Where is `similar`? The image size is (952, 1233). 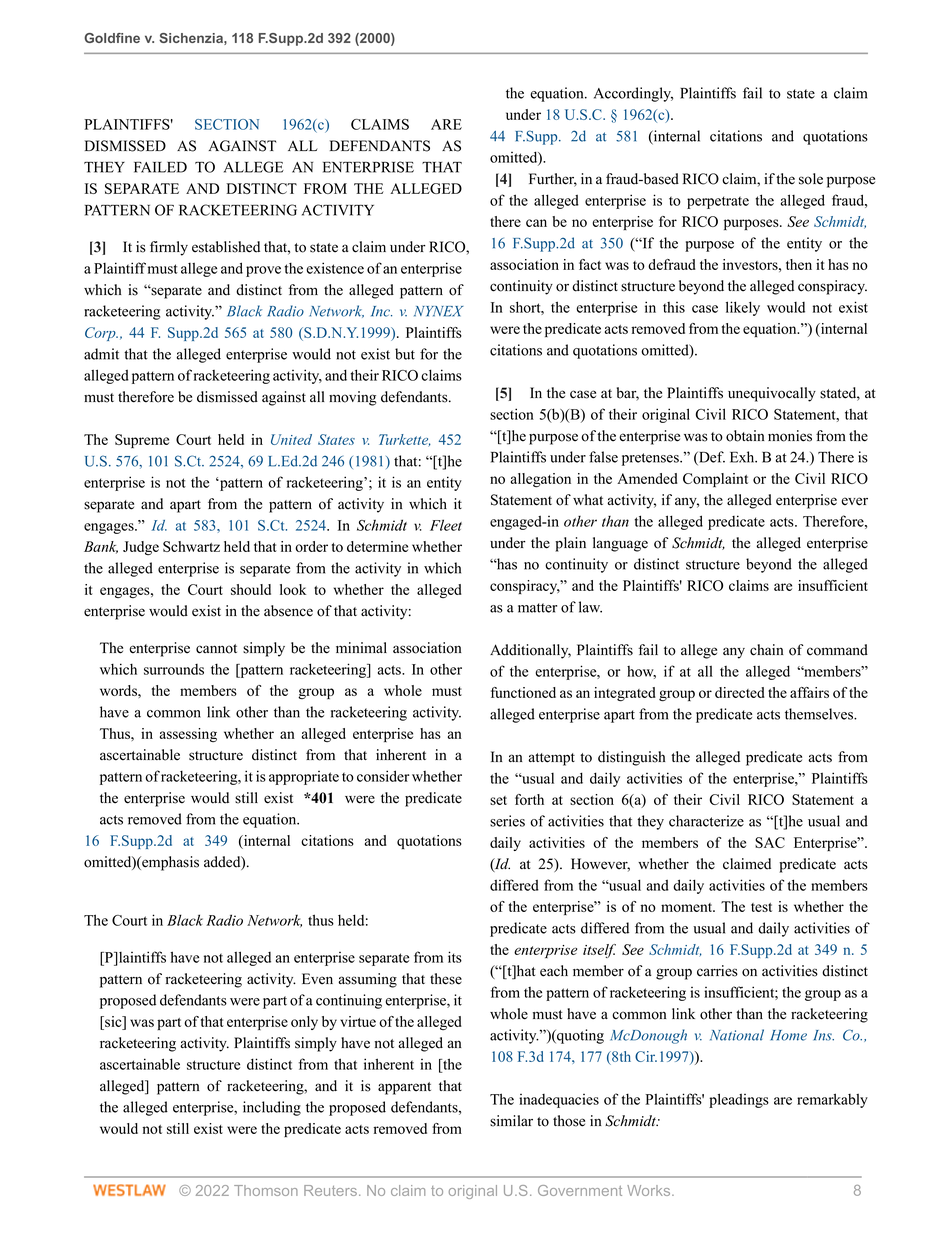 similar is located at coordinates (511, 1121).
